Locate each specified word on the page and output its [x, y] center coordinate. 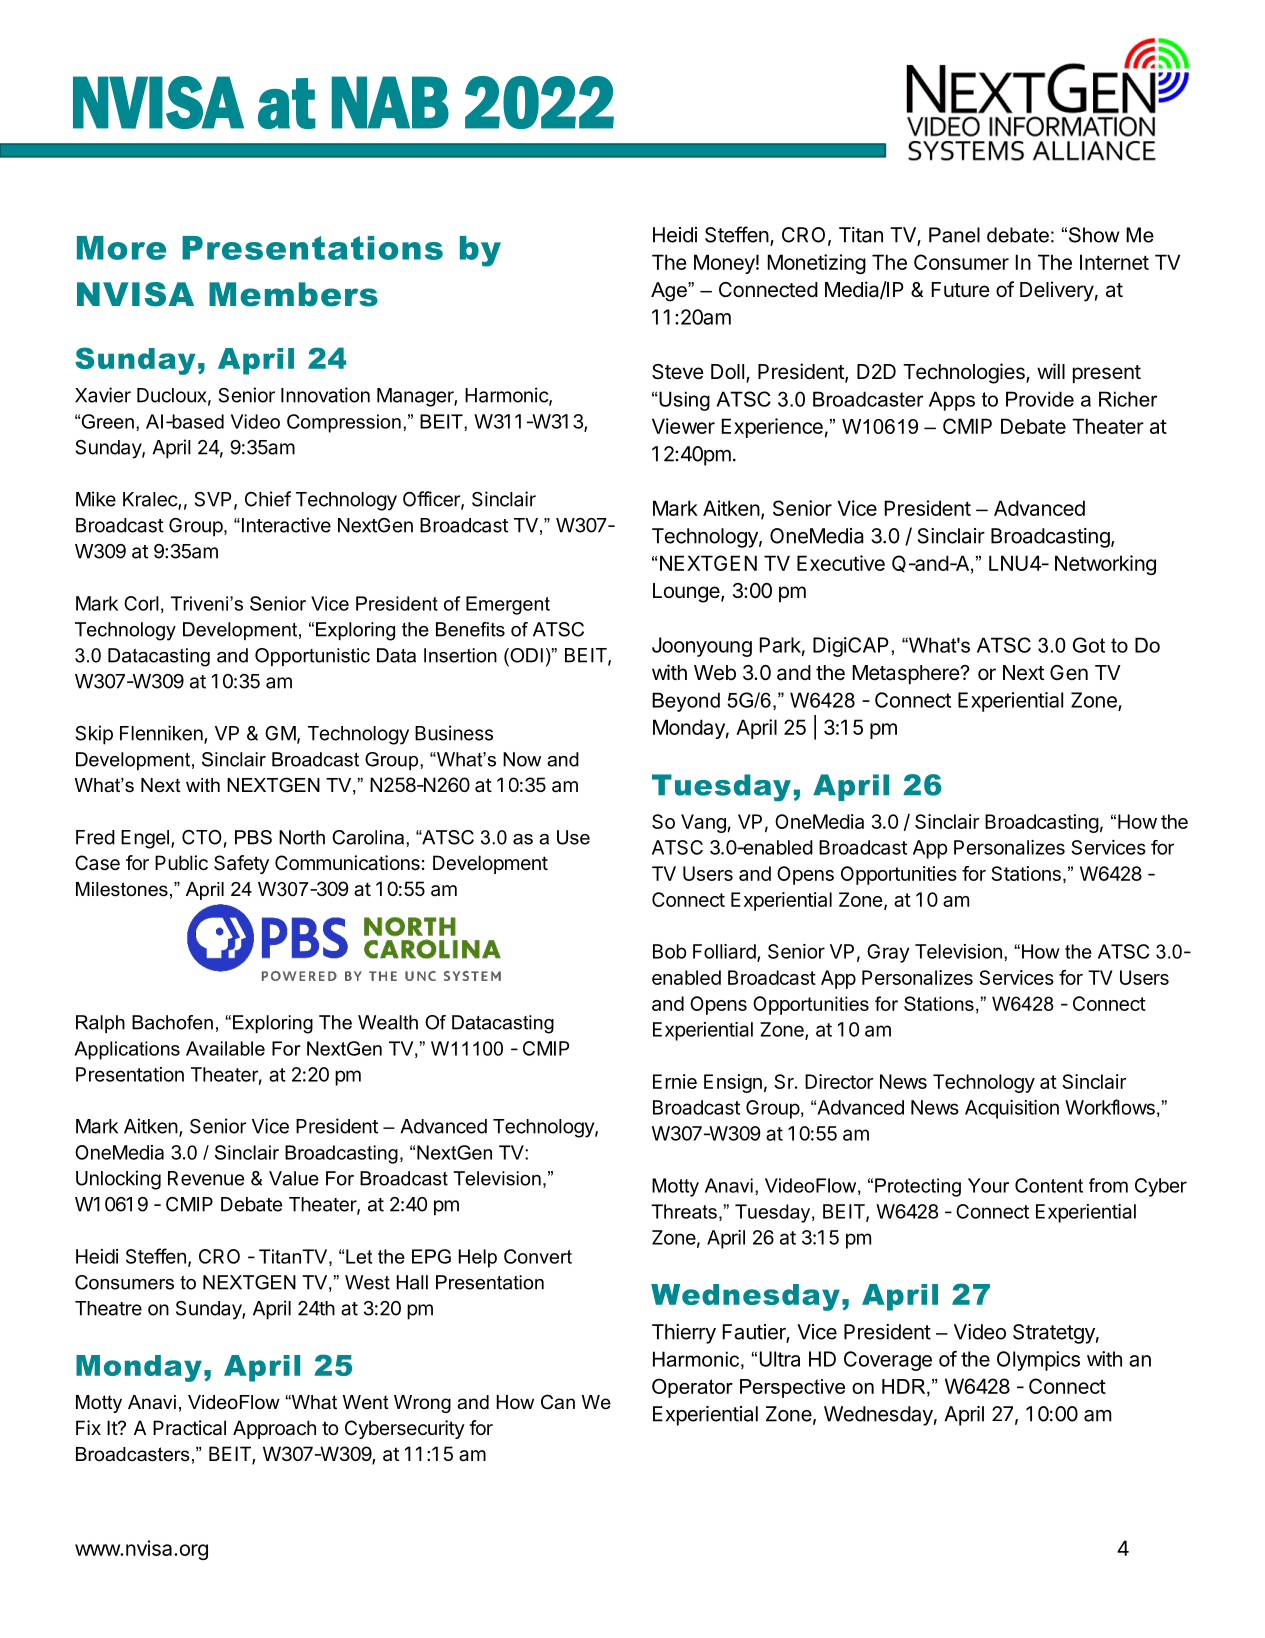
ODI [525, 655]
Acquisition [1012, 1109]
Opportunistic [312, 657]
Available [225, 1048]
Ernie [675, 1081]
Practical [189, 1428]
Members [293, 294]
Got [1089, 645]
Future [961, 290]
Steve [678, 372]
